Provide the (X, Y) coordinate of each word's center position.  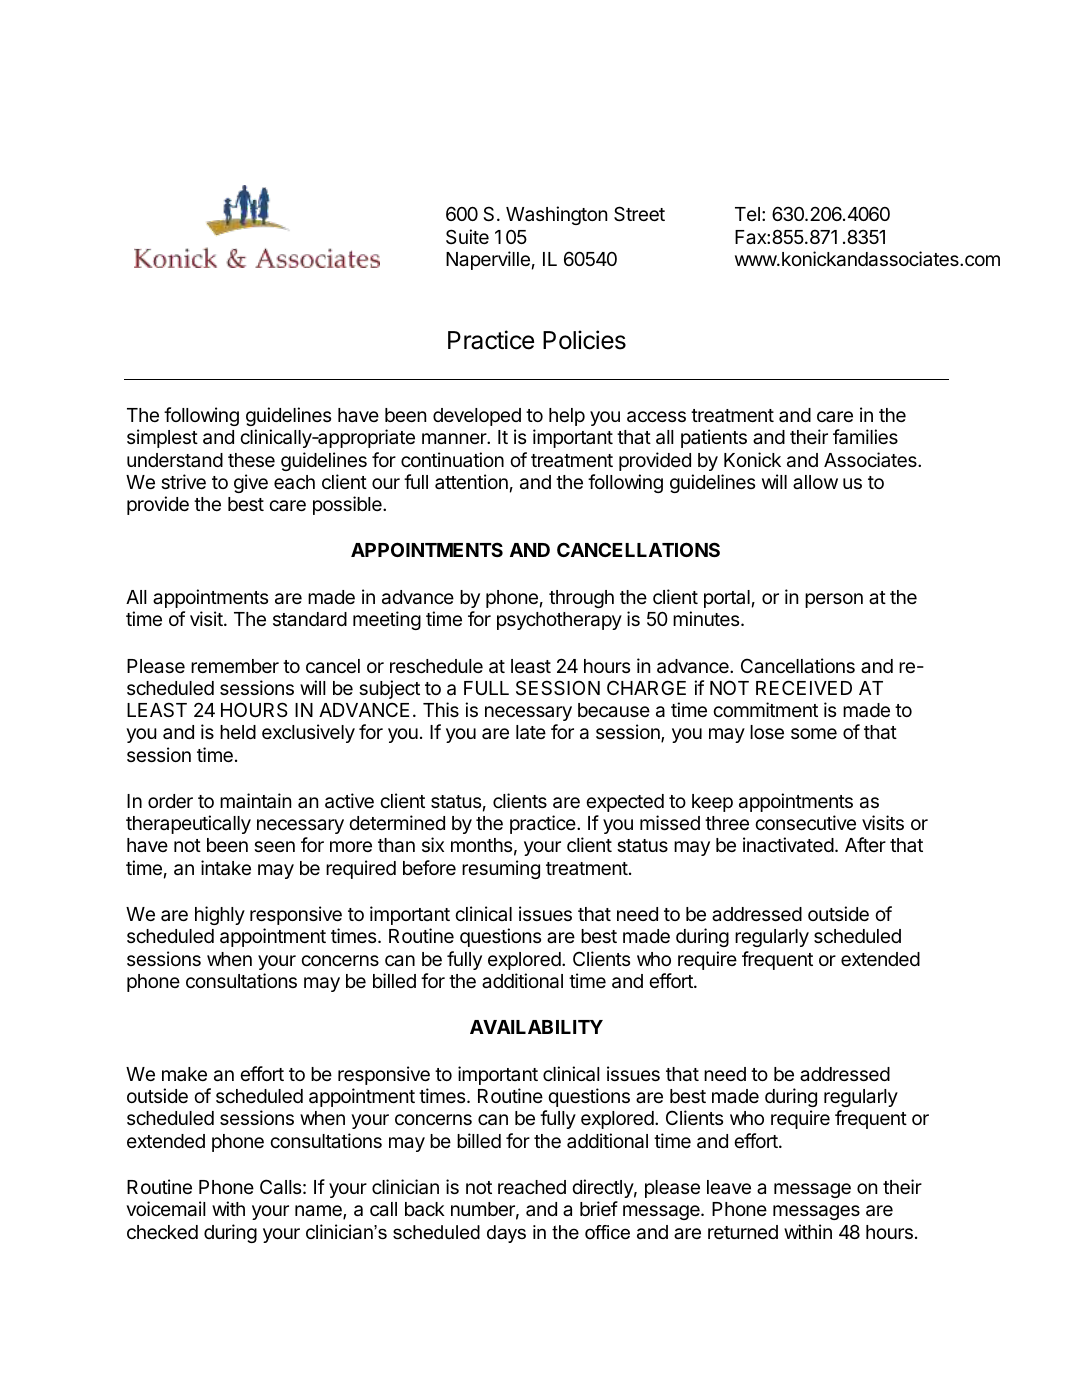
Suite (467, 236)
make (184, 1074)
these (251, 460)
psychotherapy (559, 621)
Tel (747, 214)
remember (235, 666)
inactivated (788, 845)
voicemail (166, 1209)
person (834, 600)
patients (714, 438)
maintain (255, 801)
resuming (501, 869)
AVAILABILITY (536, 1027)
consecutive (805, 822)
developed (477, 417)
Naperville (488, 260)
